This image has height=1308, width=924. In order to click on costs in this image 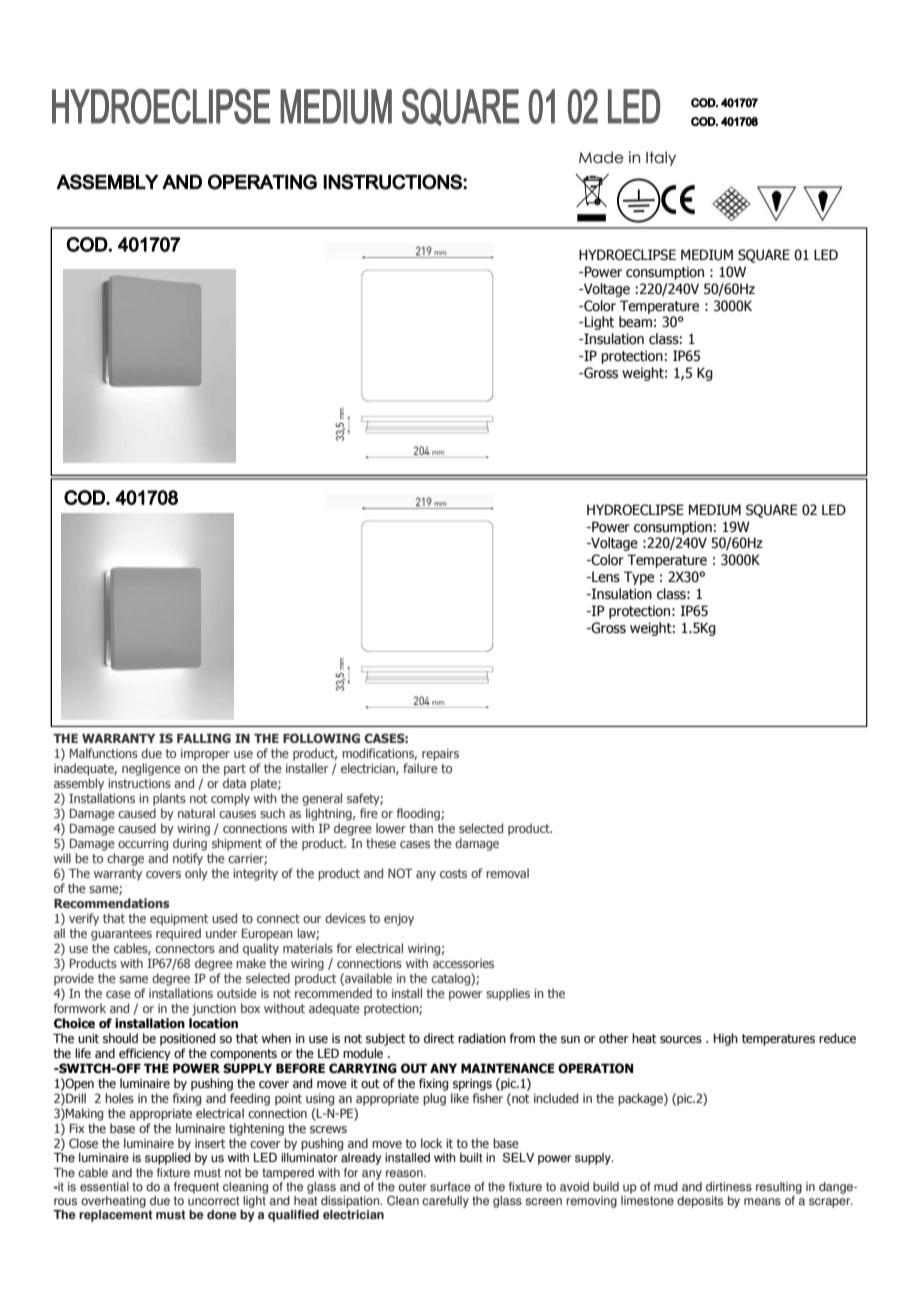, I will do `click(453, 873)`.
